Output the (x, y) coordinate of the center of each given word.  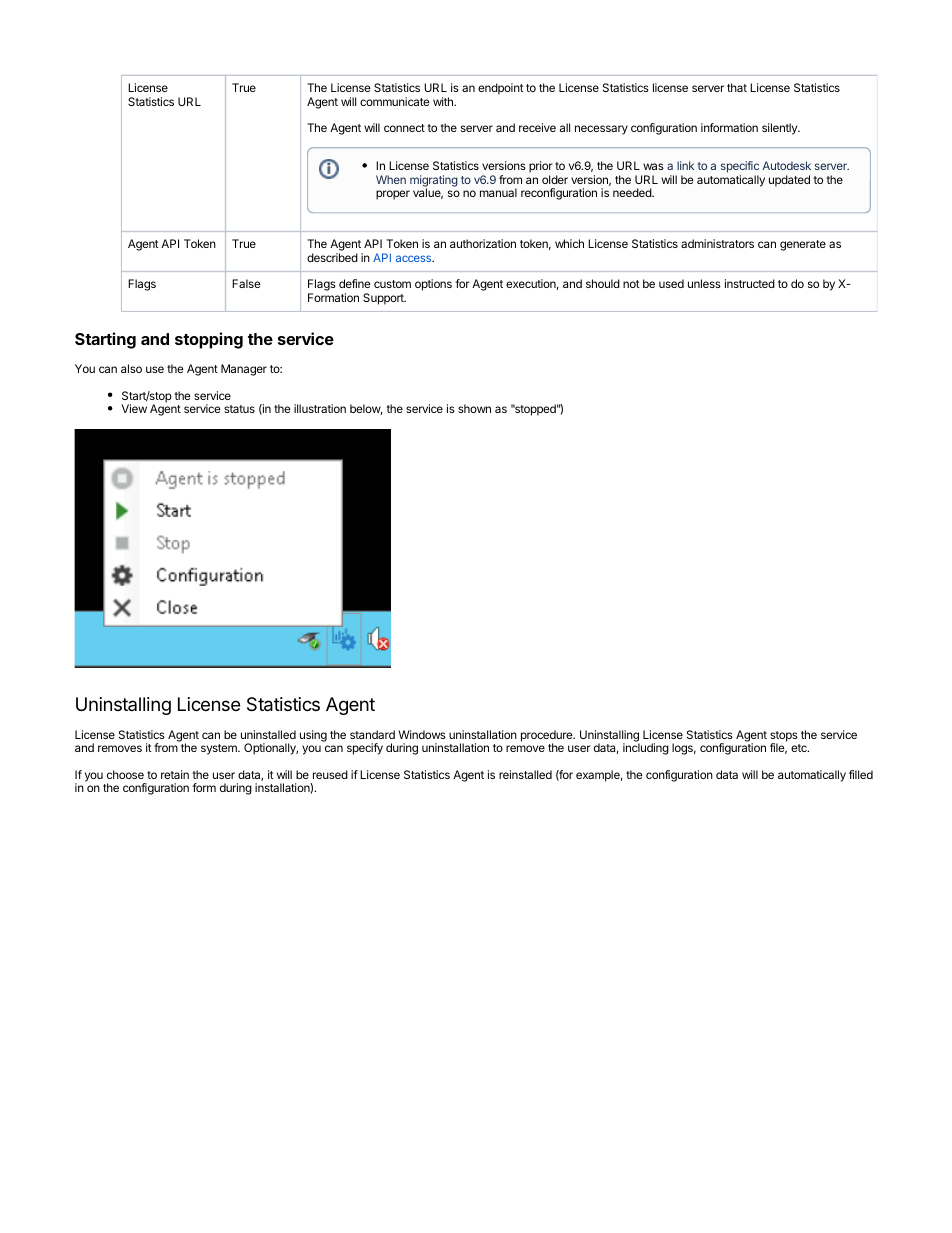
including (646, 749)
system (220, 749)
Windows (422, 734)
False (246, 283)
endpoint (501, 89)
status (239, 409)
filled (861, 774)
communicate (394, 101)
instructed (750, 283)
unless (704, 283)
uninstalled (268, 734)
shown (474, 408)
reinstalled (525, 774)
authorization (483, 243)
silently (781, 129)
